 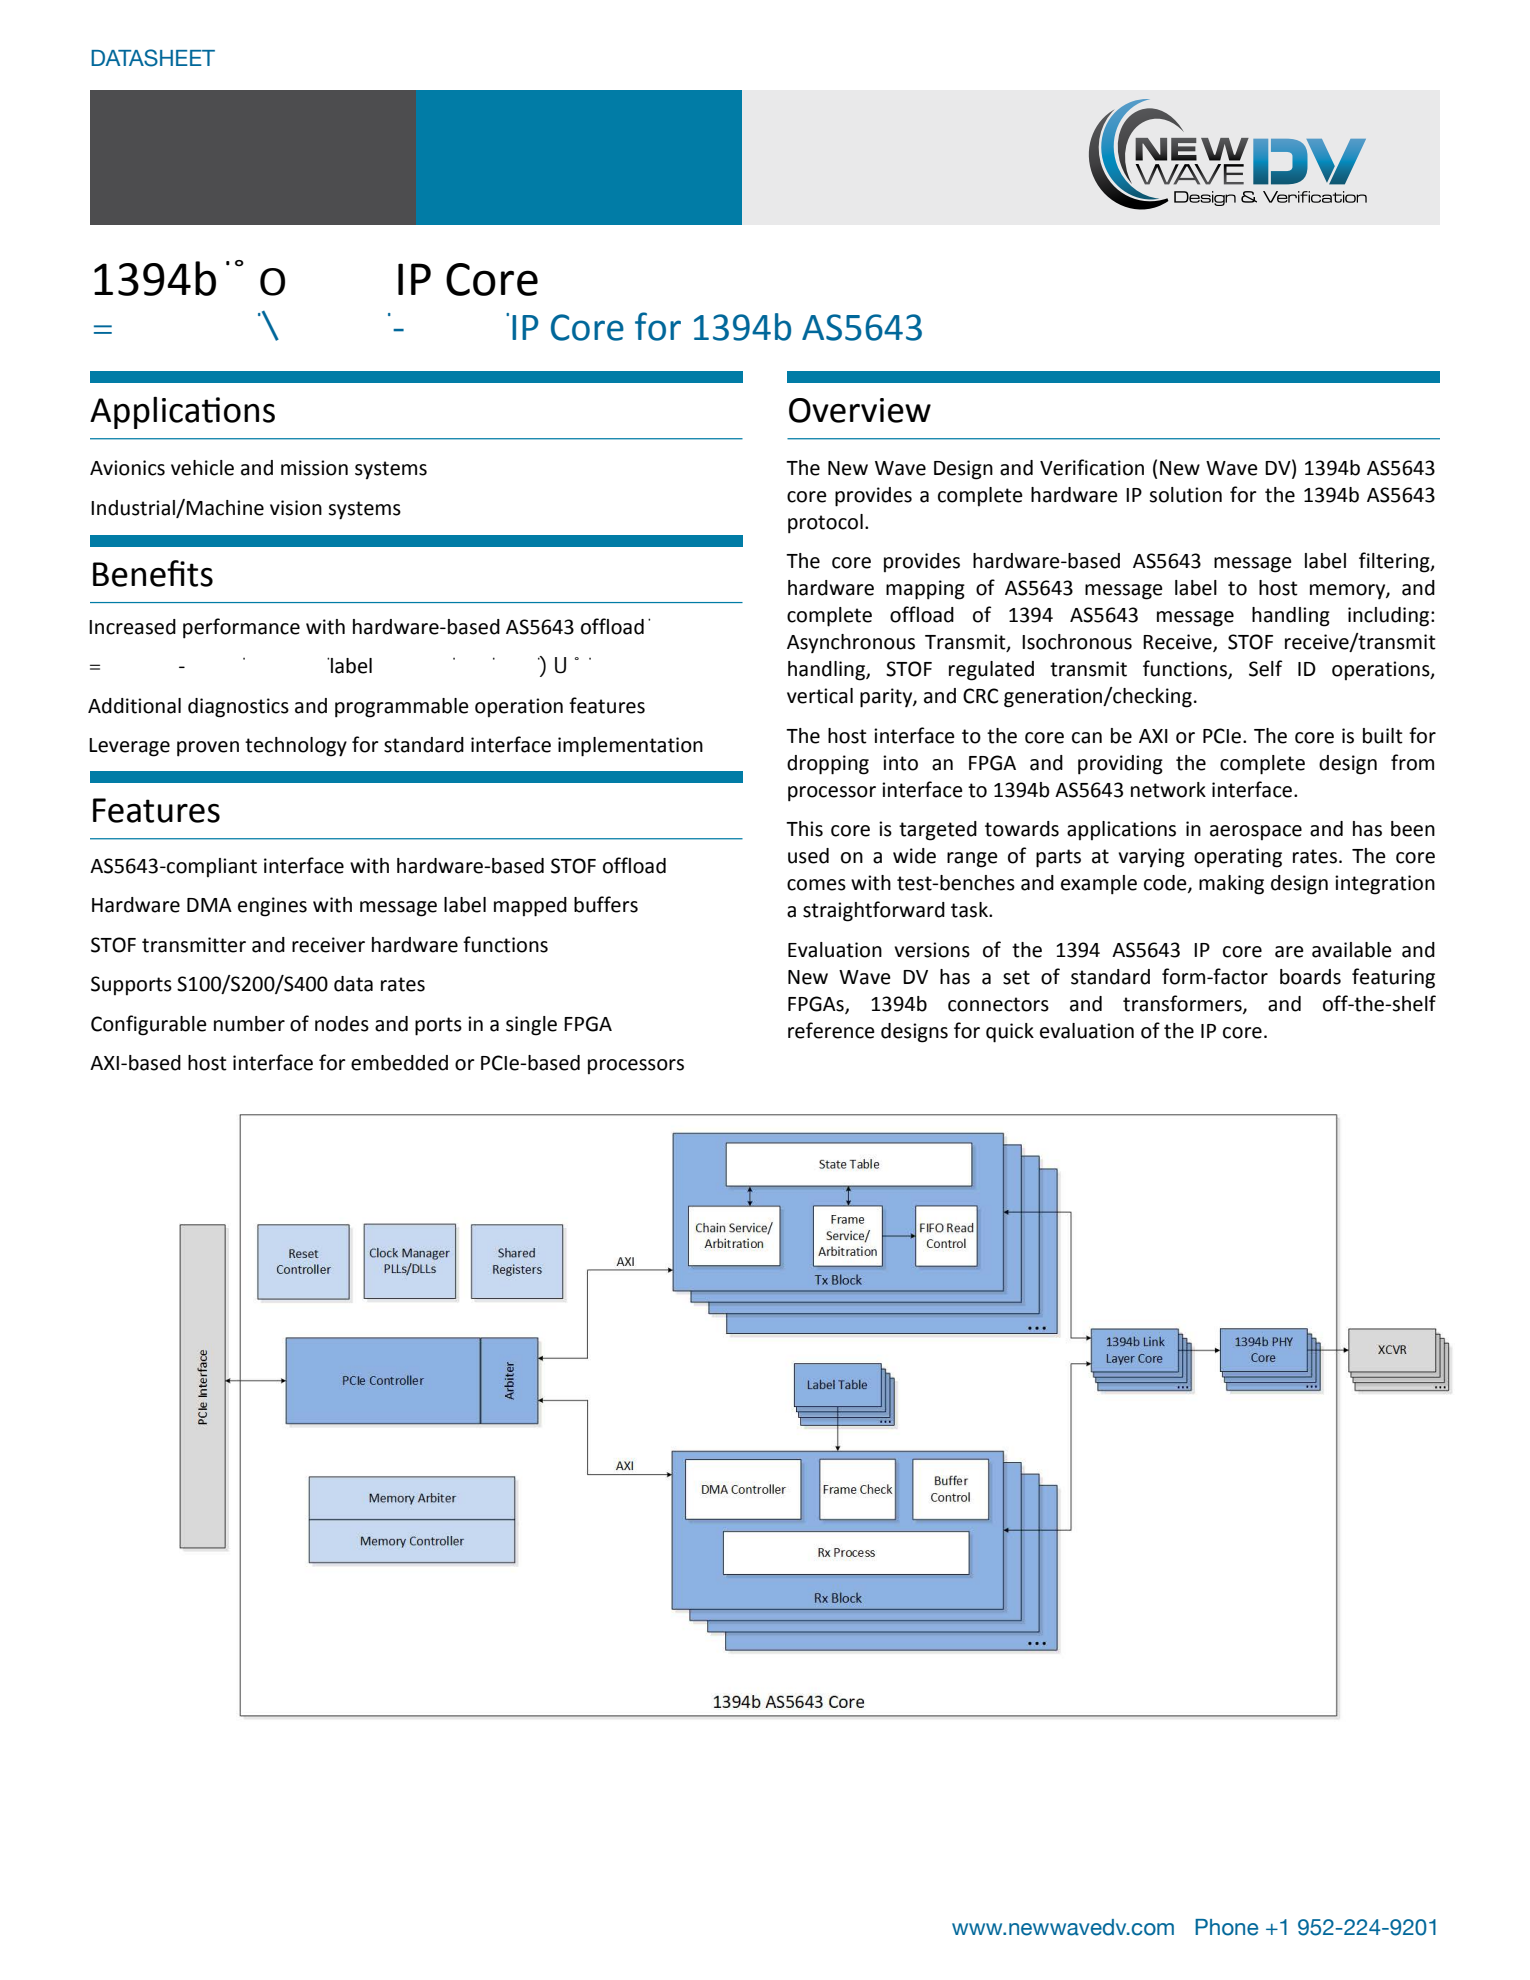 I want to click on solution, so click(x=1185, y=495).
